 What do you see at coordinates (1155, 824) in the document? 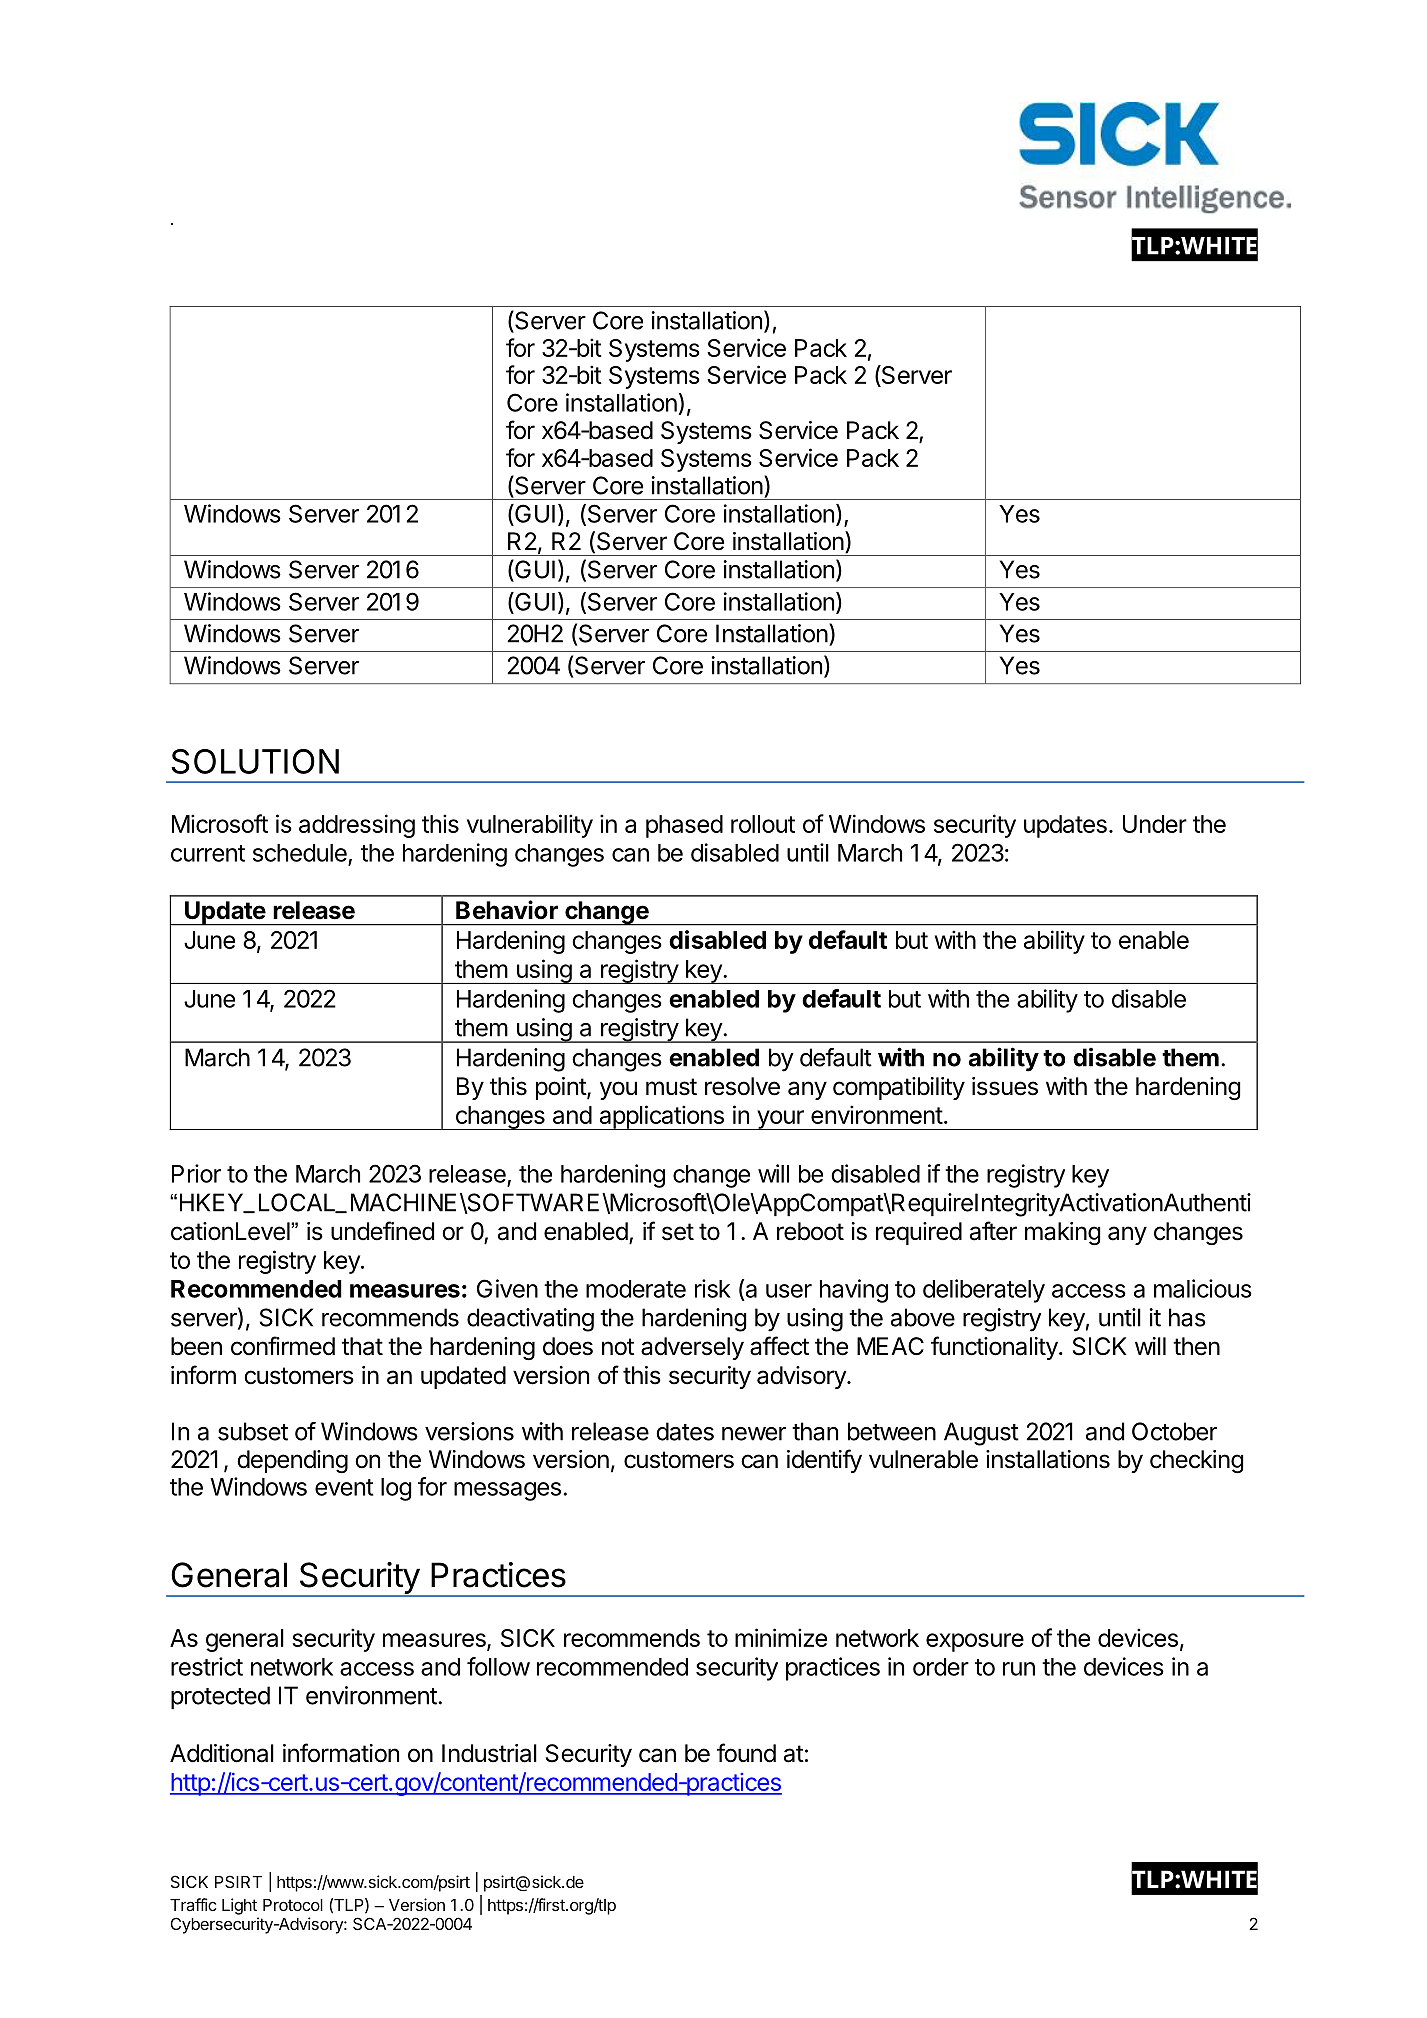
I see `Under` at bounding box center [1155, 824].
